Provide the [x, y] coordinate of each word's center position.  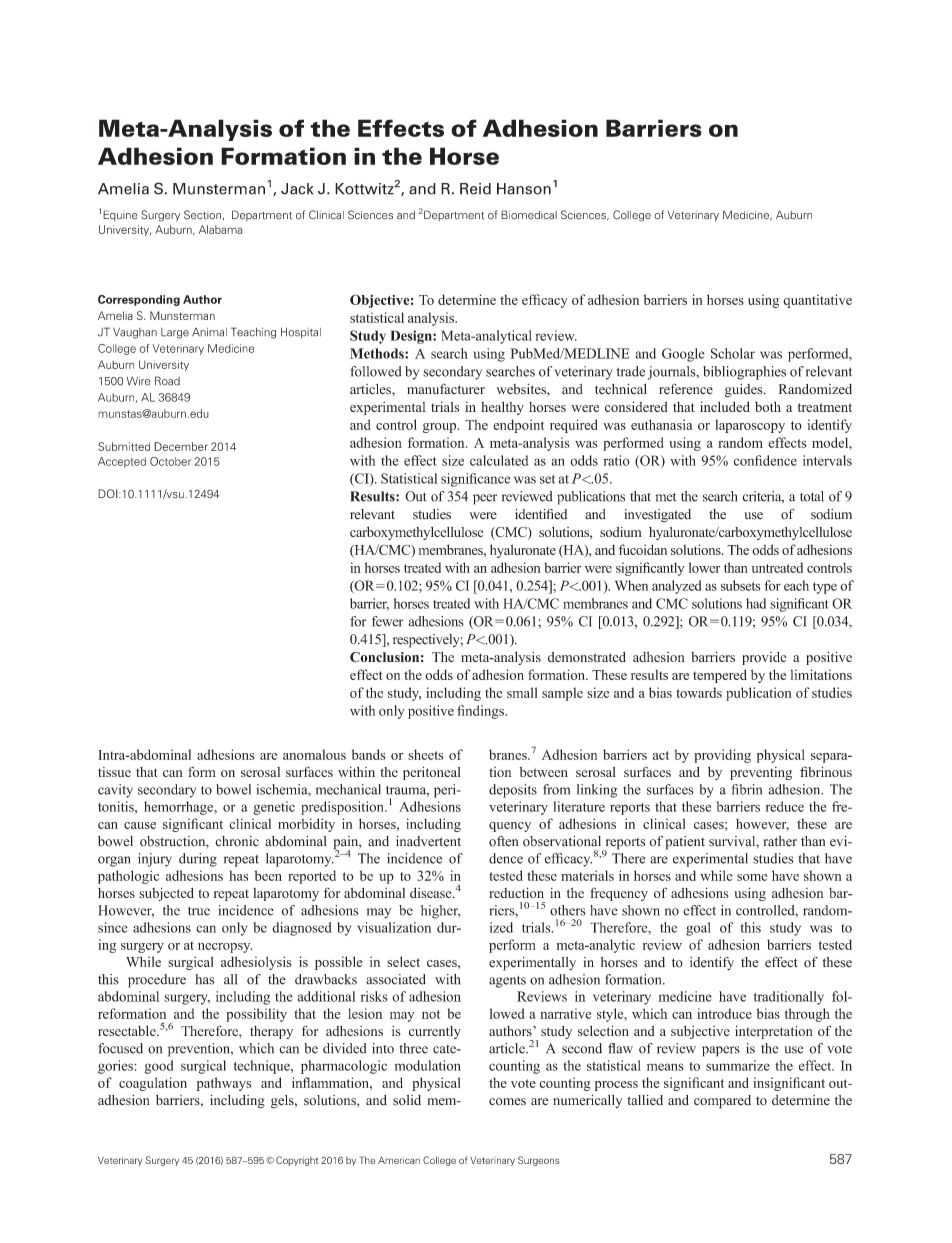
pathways [224, 1084]
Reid [475, 189]
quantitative [817, 301]
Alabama [221, 229]
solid [407, 1100]
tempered [720, 676]
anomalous [314, 754]
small [522, 692]
